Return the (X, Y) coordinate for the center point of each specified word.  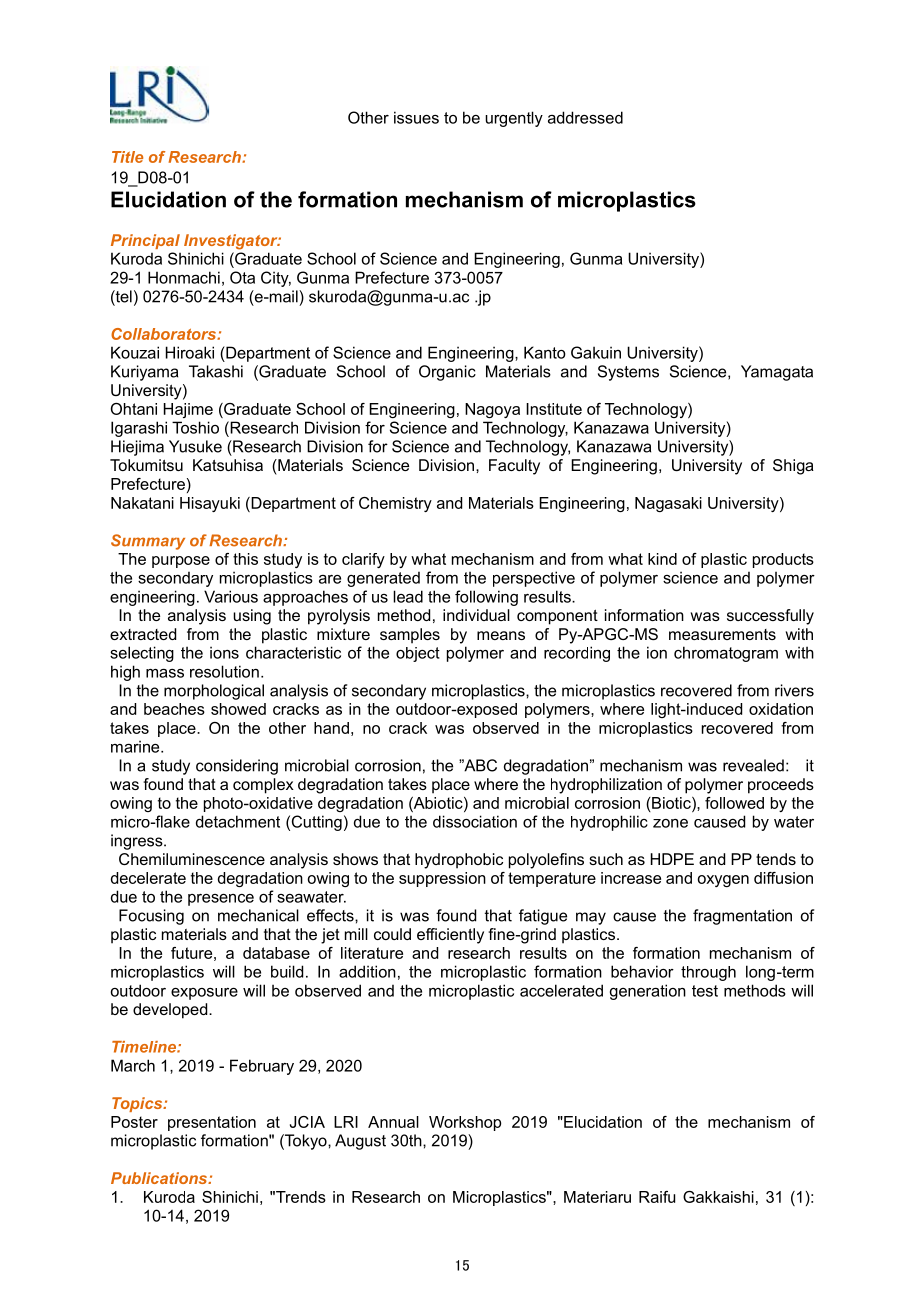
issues (416, 117)
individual (476, 615)
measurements (722, 634)
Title (127, 157)
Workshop (465, 1123)
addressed (585, 117)
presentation (212, 1123)
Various (231, 596)
